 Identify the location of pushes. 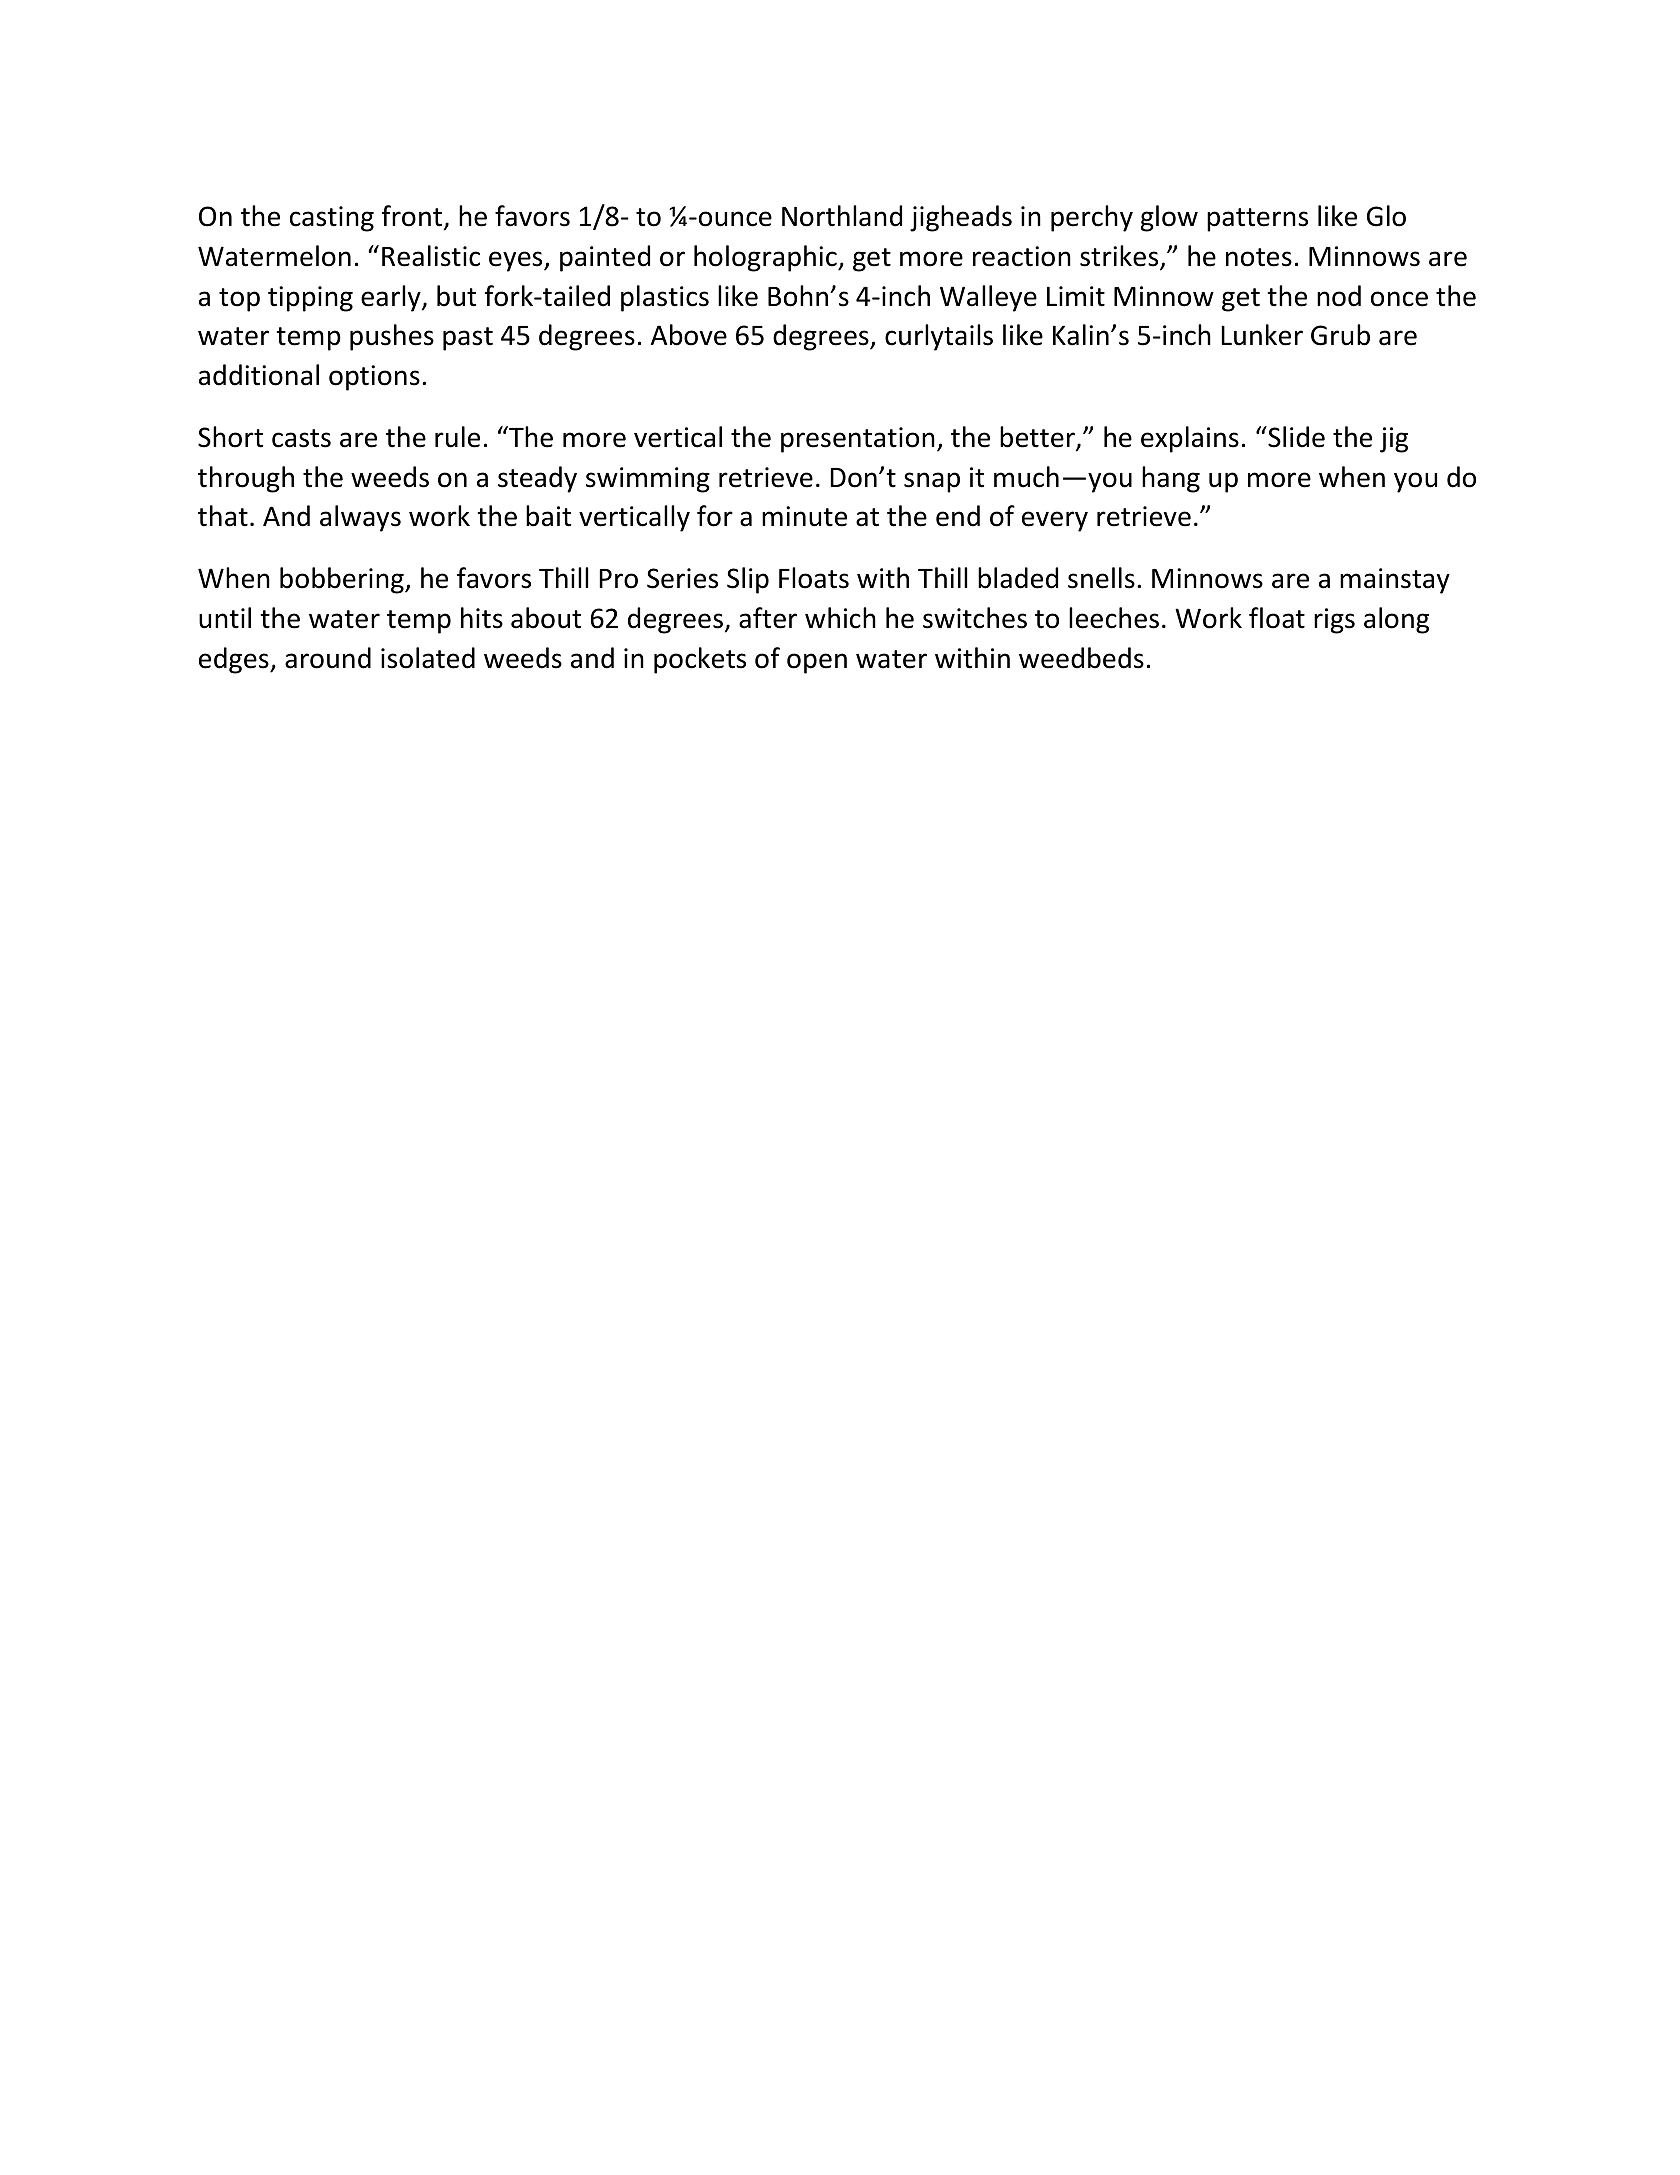
(392, 337).
